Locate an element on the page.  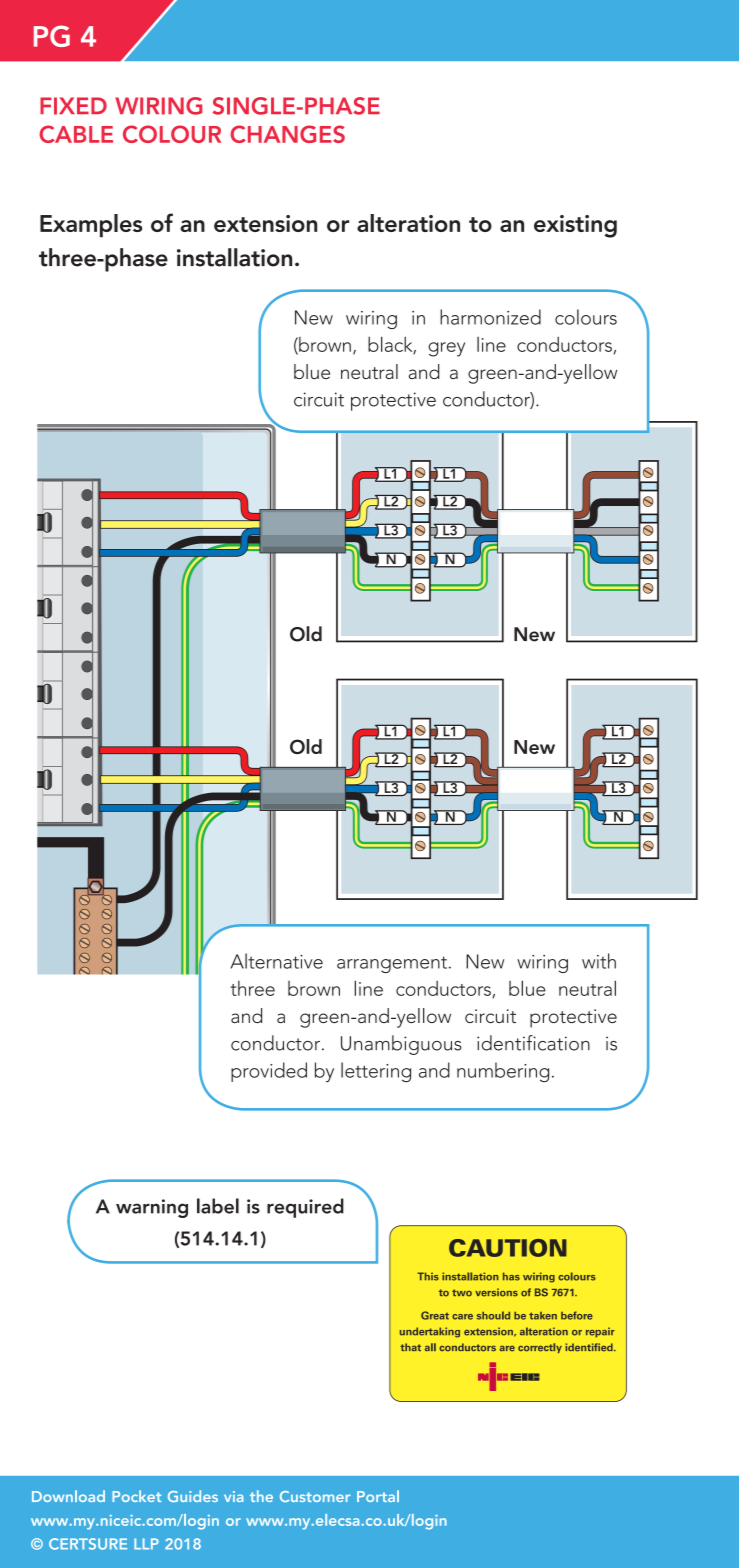
warning is located at coordinates (152, 1208).
